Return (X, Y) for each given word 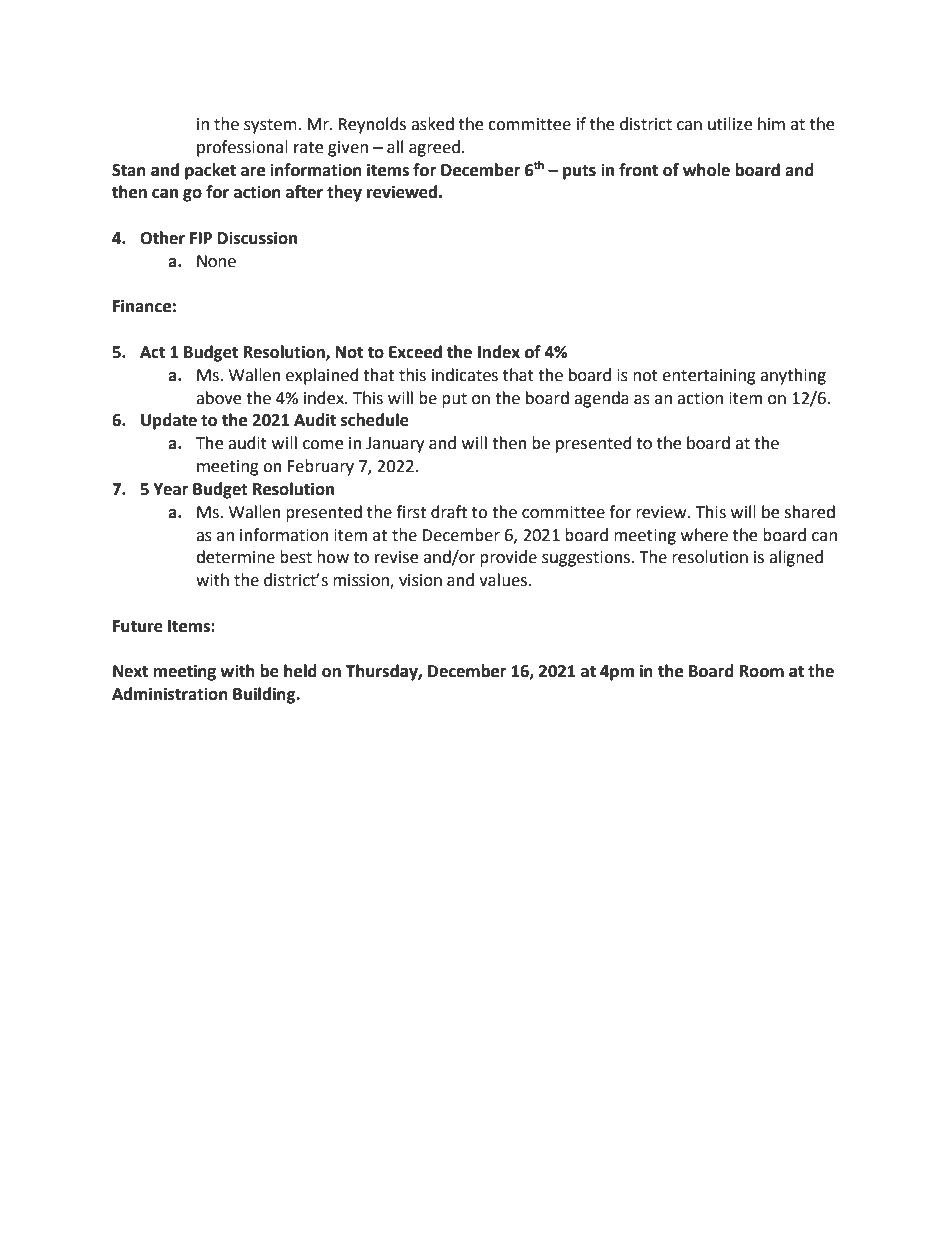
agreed (434, 148)
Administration (170, 694)
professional (242, 148)
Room (762, 671)
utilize (730, 124)
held (300, 671)
